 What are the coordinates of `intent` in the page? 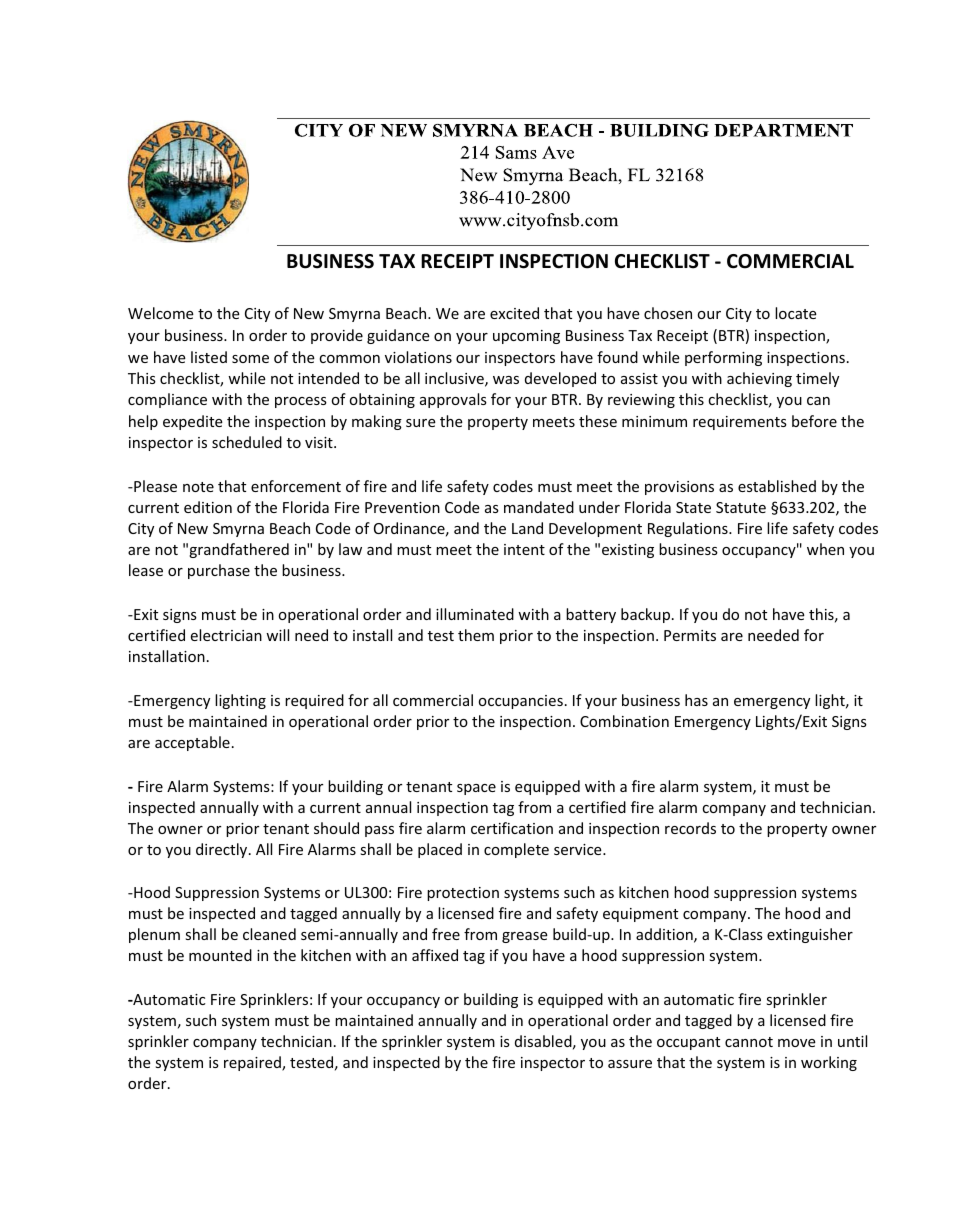 It's located at (524, 549).
